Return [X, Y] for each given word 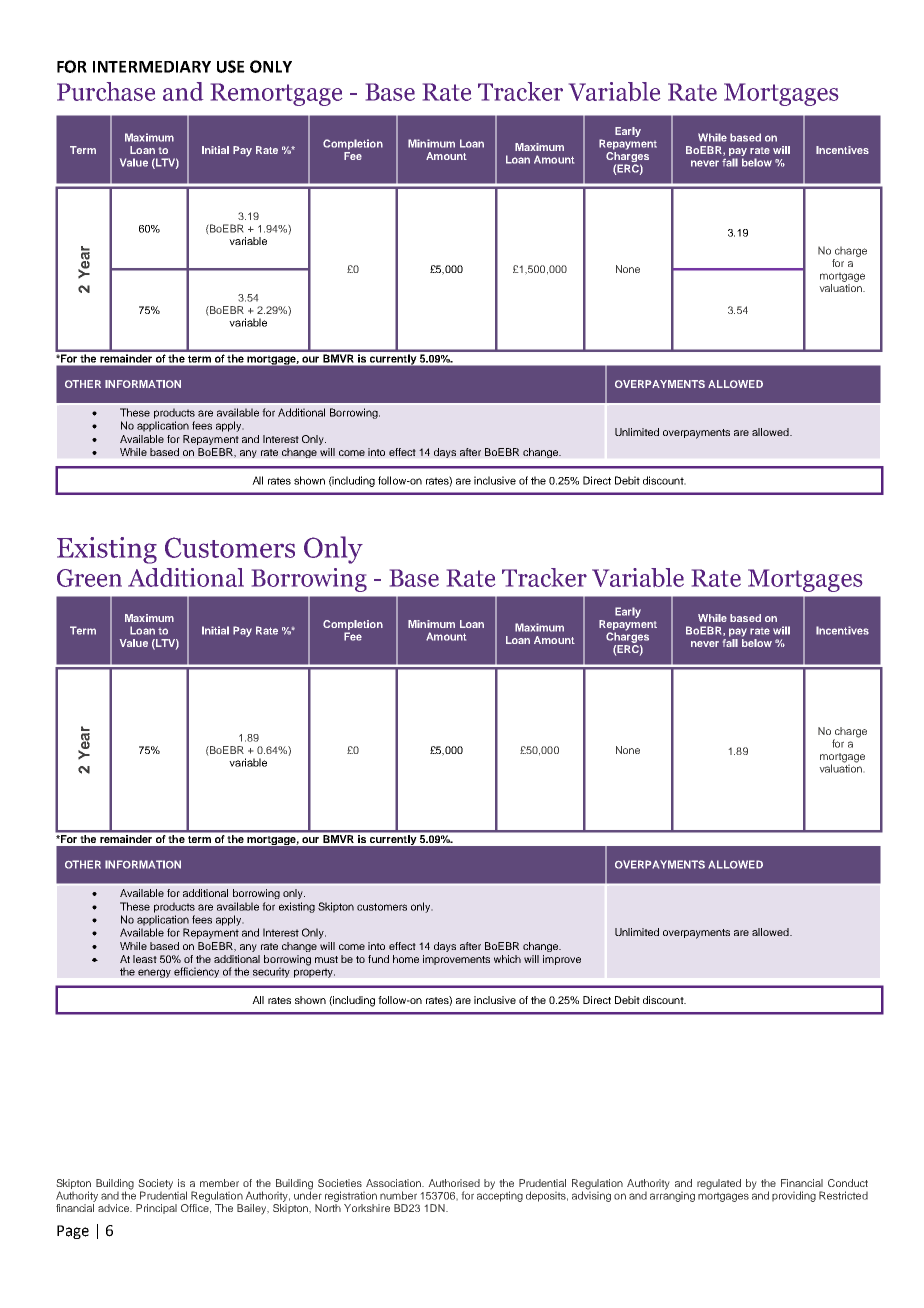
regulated [719, 1184]
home [406, 959]
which [507, 959]
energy [154, 973]
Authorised [454, 1183]
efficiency [196, 972]
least [145, 959]
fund [378, 959]
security [271, 972]
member [219, 1183]
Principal [156, 1209]
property [314, 973]
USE [231, 66]
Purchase [106, 91]
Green [89, 578]
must [326, 959]
